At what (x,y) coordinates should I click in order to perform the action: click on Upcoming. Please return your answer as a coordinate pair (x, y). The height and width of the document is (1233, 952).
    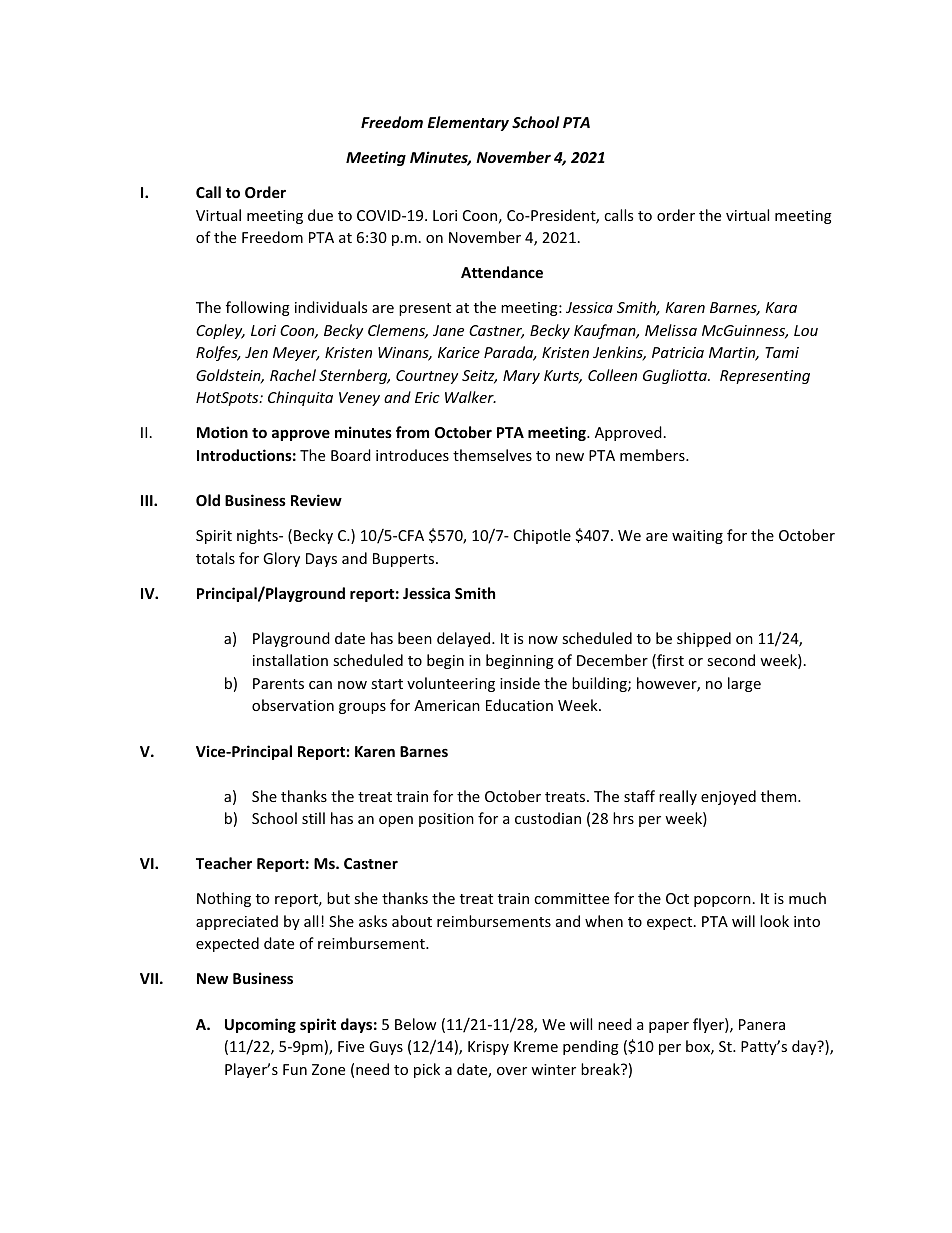
    Looking at the image, I should click on (260, 1025).
